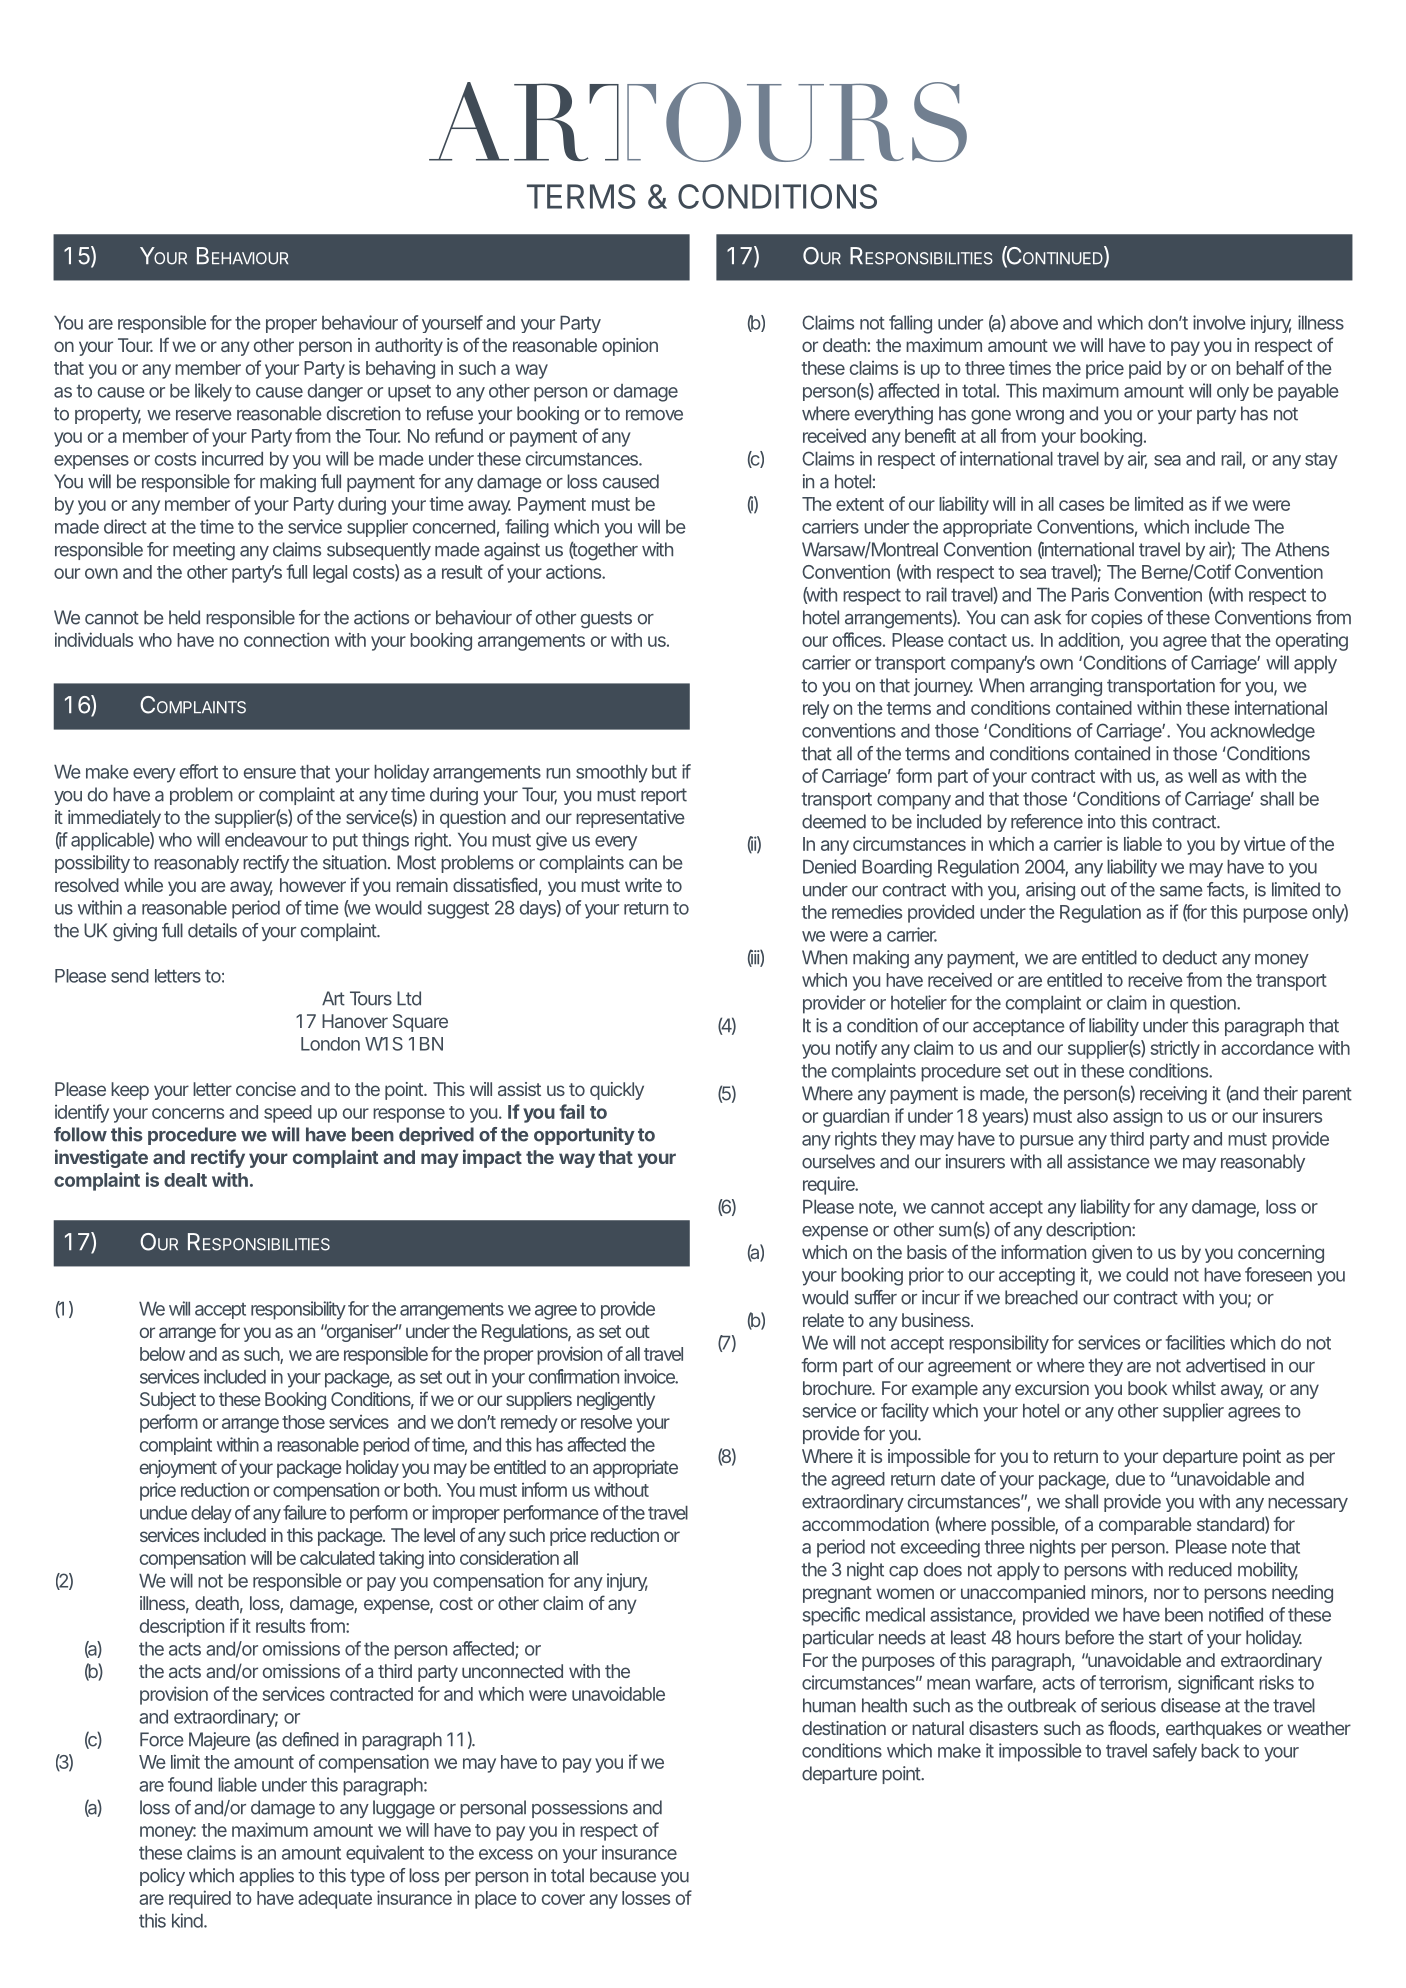 Image resolution: width=1406 pixels, height=1988 pixels. I want to click on opinion, so click(630, 347).
